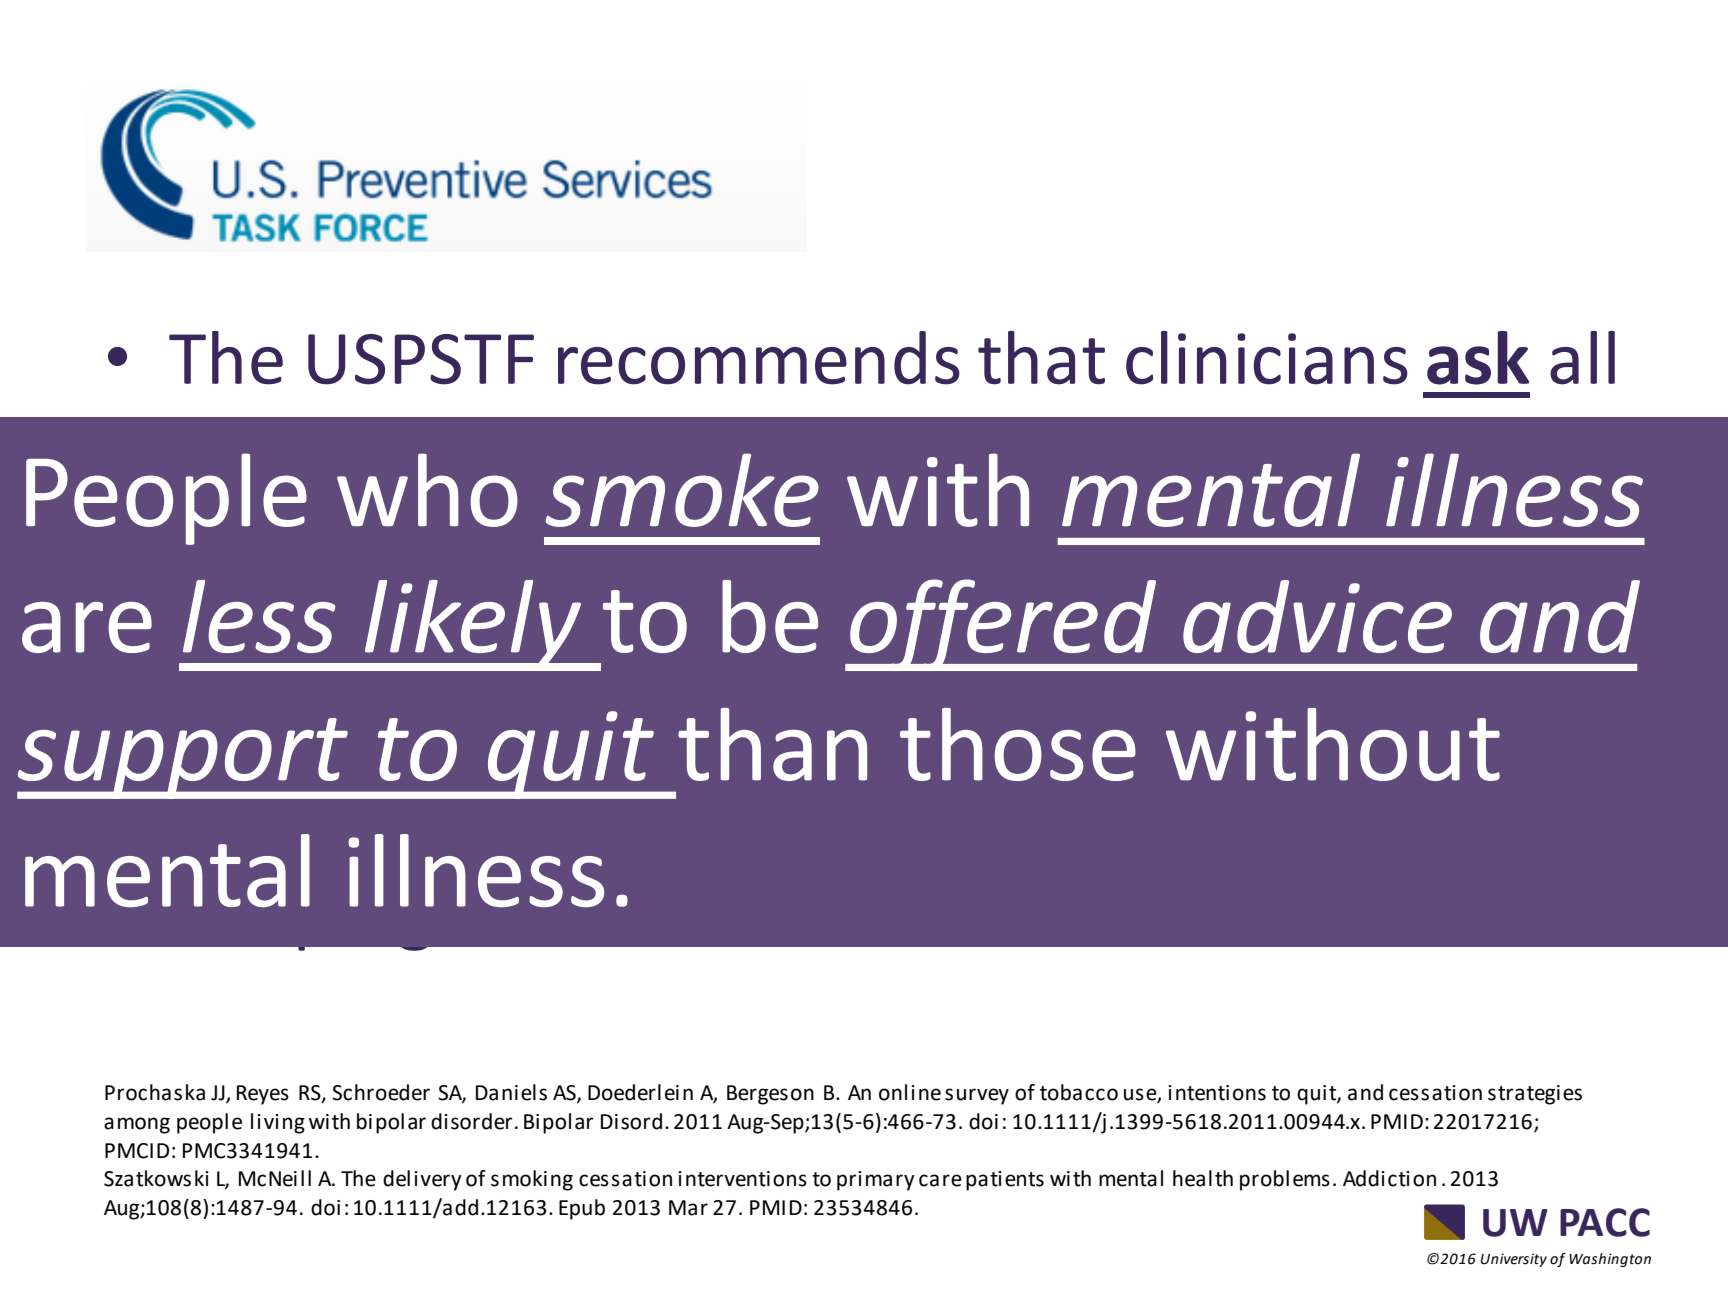 This document has height=1296, width=1728. What do you see at coordinates (1513, 1260) in the document?
I see `University` at bounding box center [1513, 1260].
